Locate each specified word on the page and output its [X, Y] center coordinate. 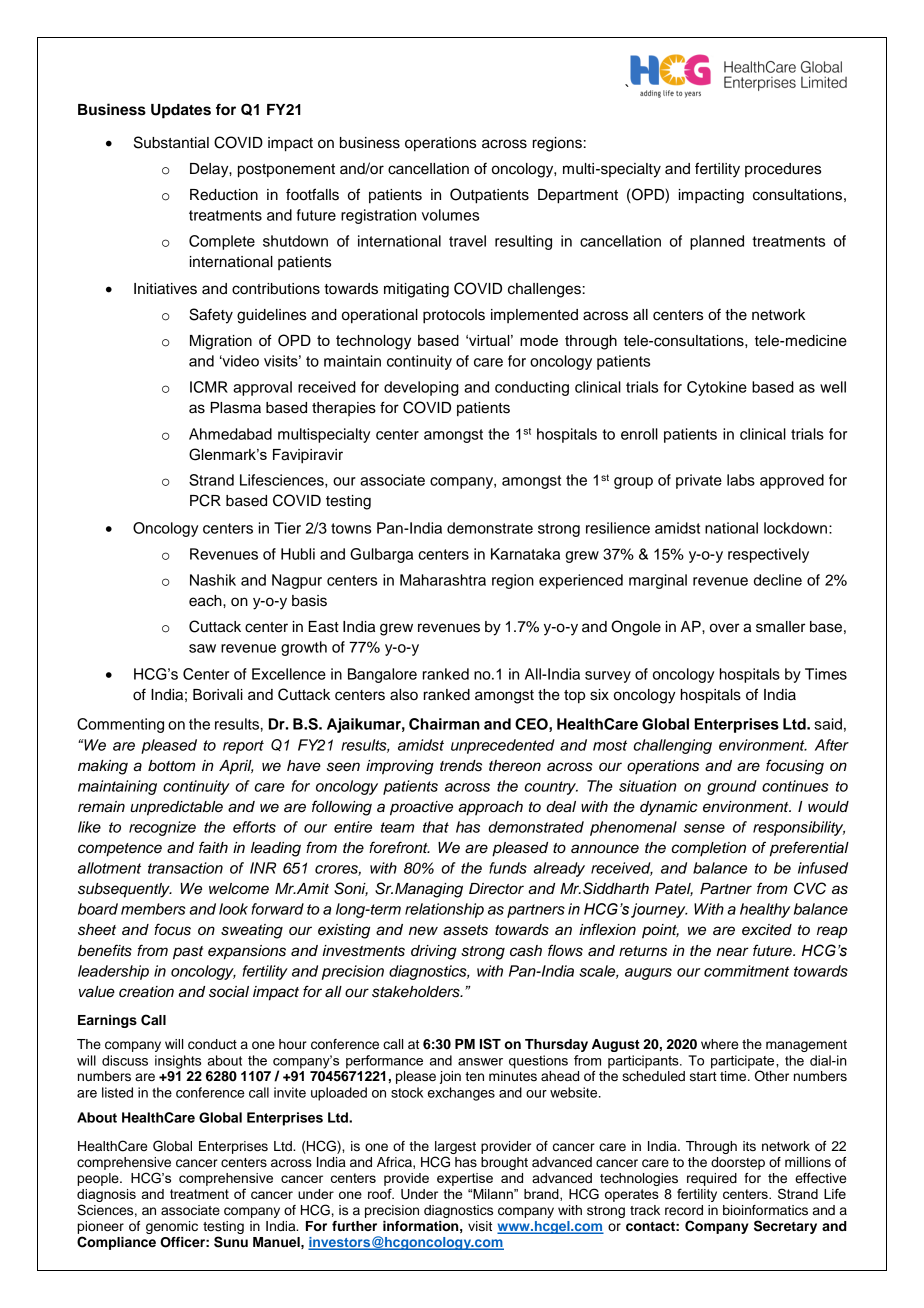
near [732, 952]
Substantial [171, 142]
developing [421, 388]
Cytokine [717, 388]
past [188, 953]
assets [465, 930]
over [724, 628]
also [404, 695]
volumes [450, 215]
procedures [783, 170]
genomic [172, 1227]
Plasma [235, 408]
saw [202, 648]
